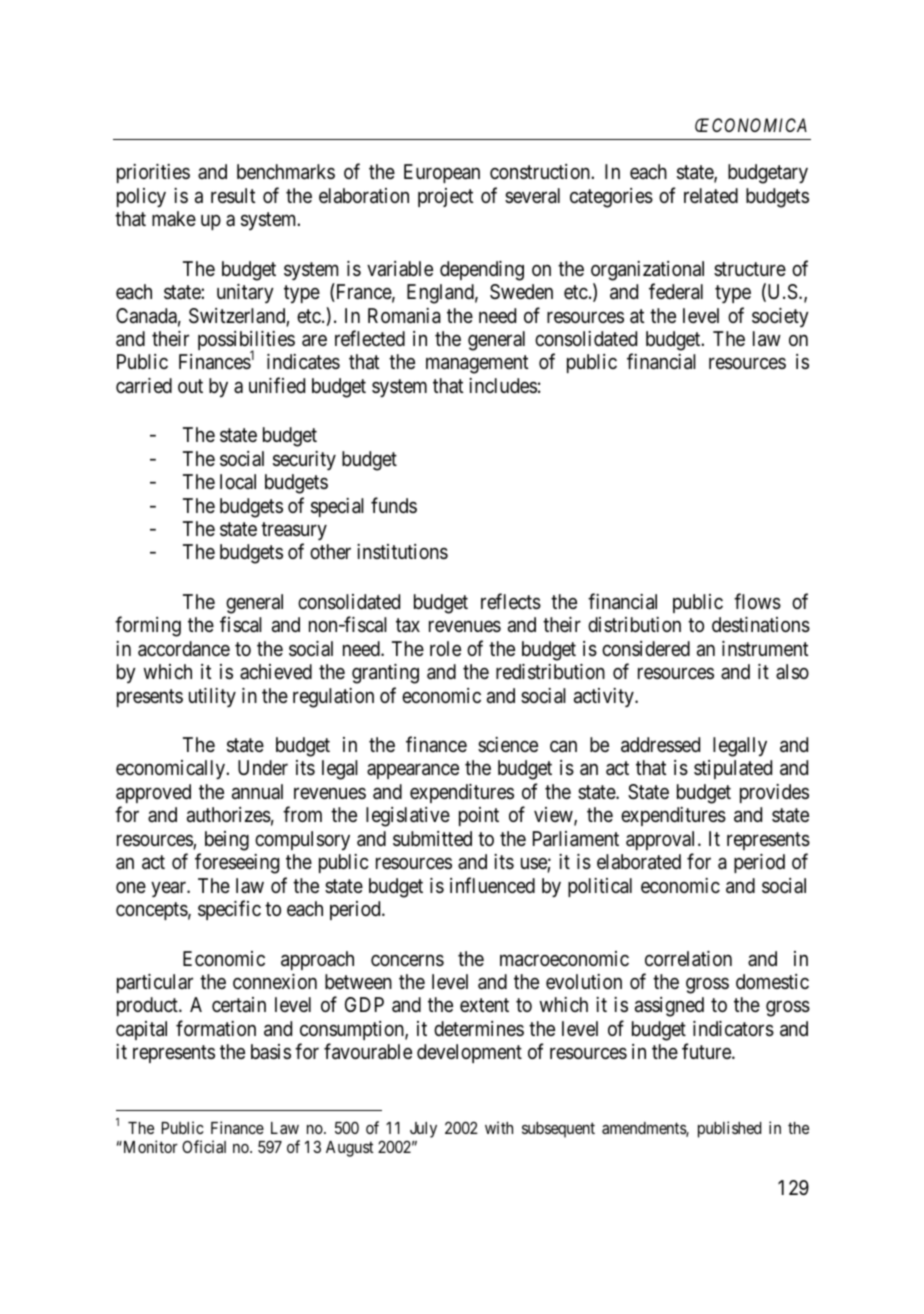 Image resolution: width=924 pixels, height=1314 pixels. What do you see at coordinates (204, 1146) in the document?
I see `Oficial` at bounding box center [204, 1146].
